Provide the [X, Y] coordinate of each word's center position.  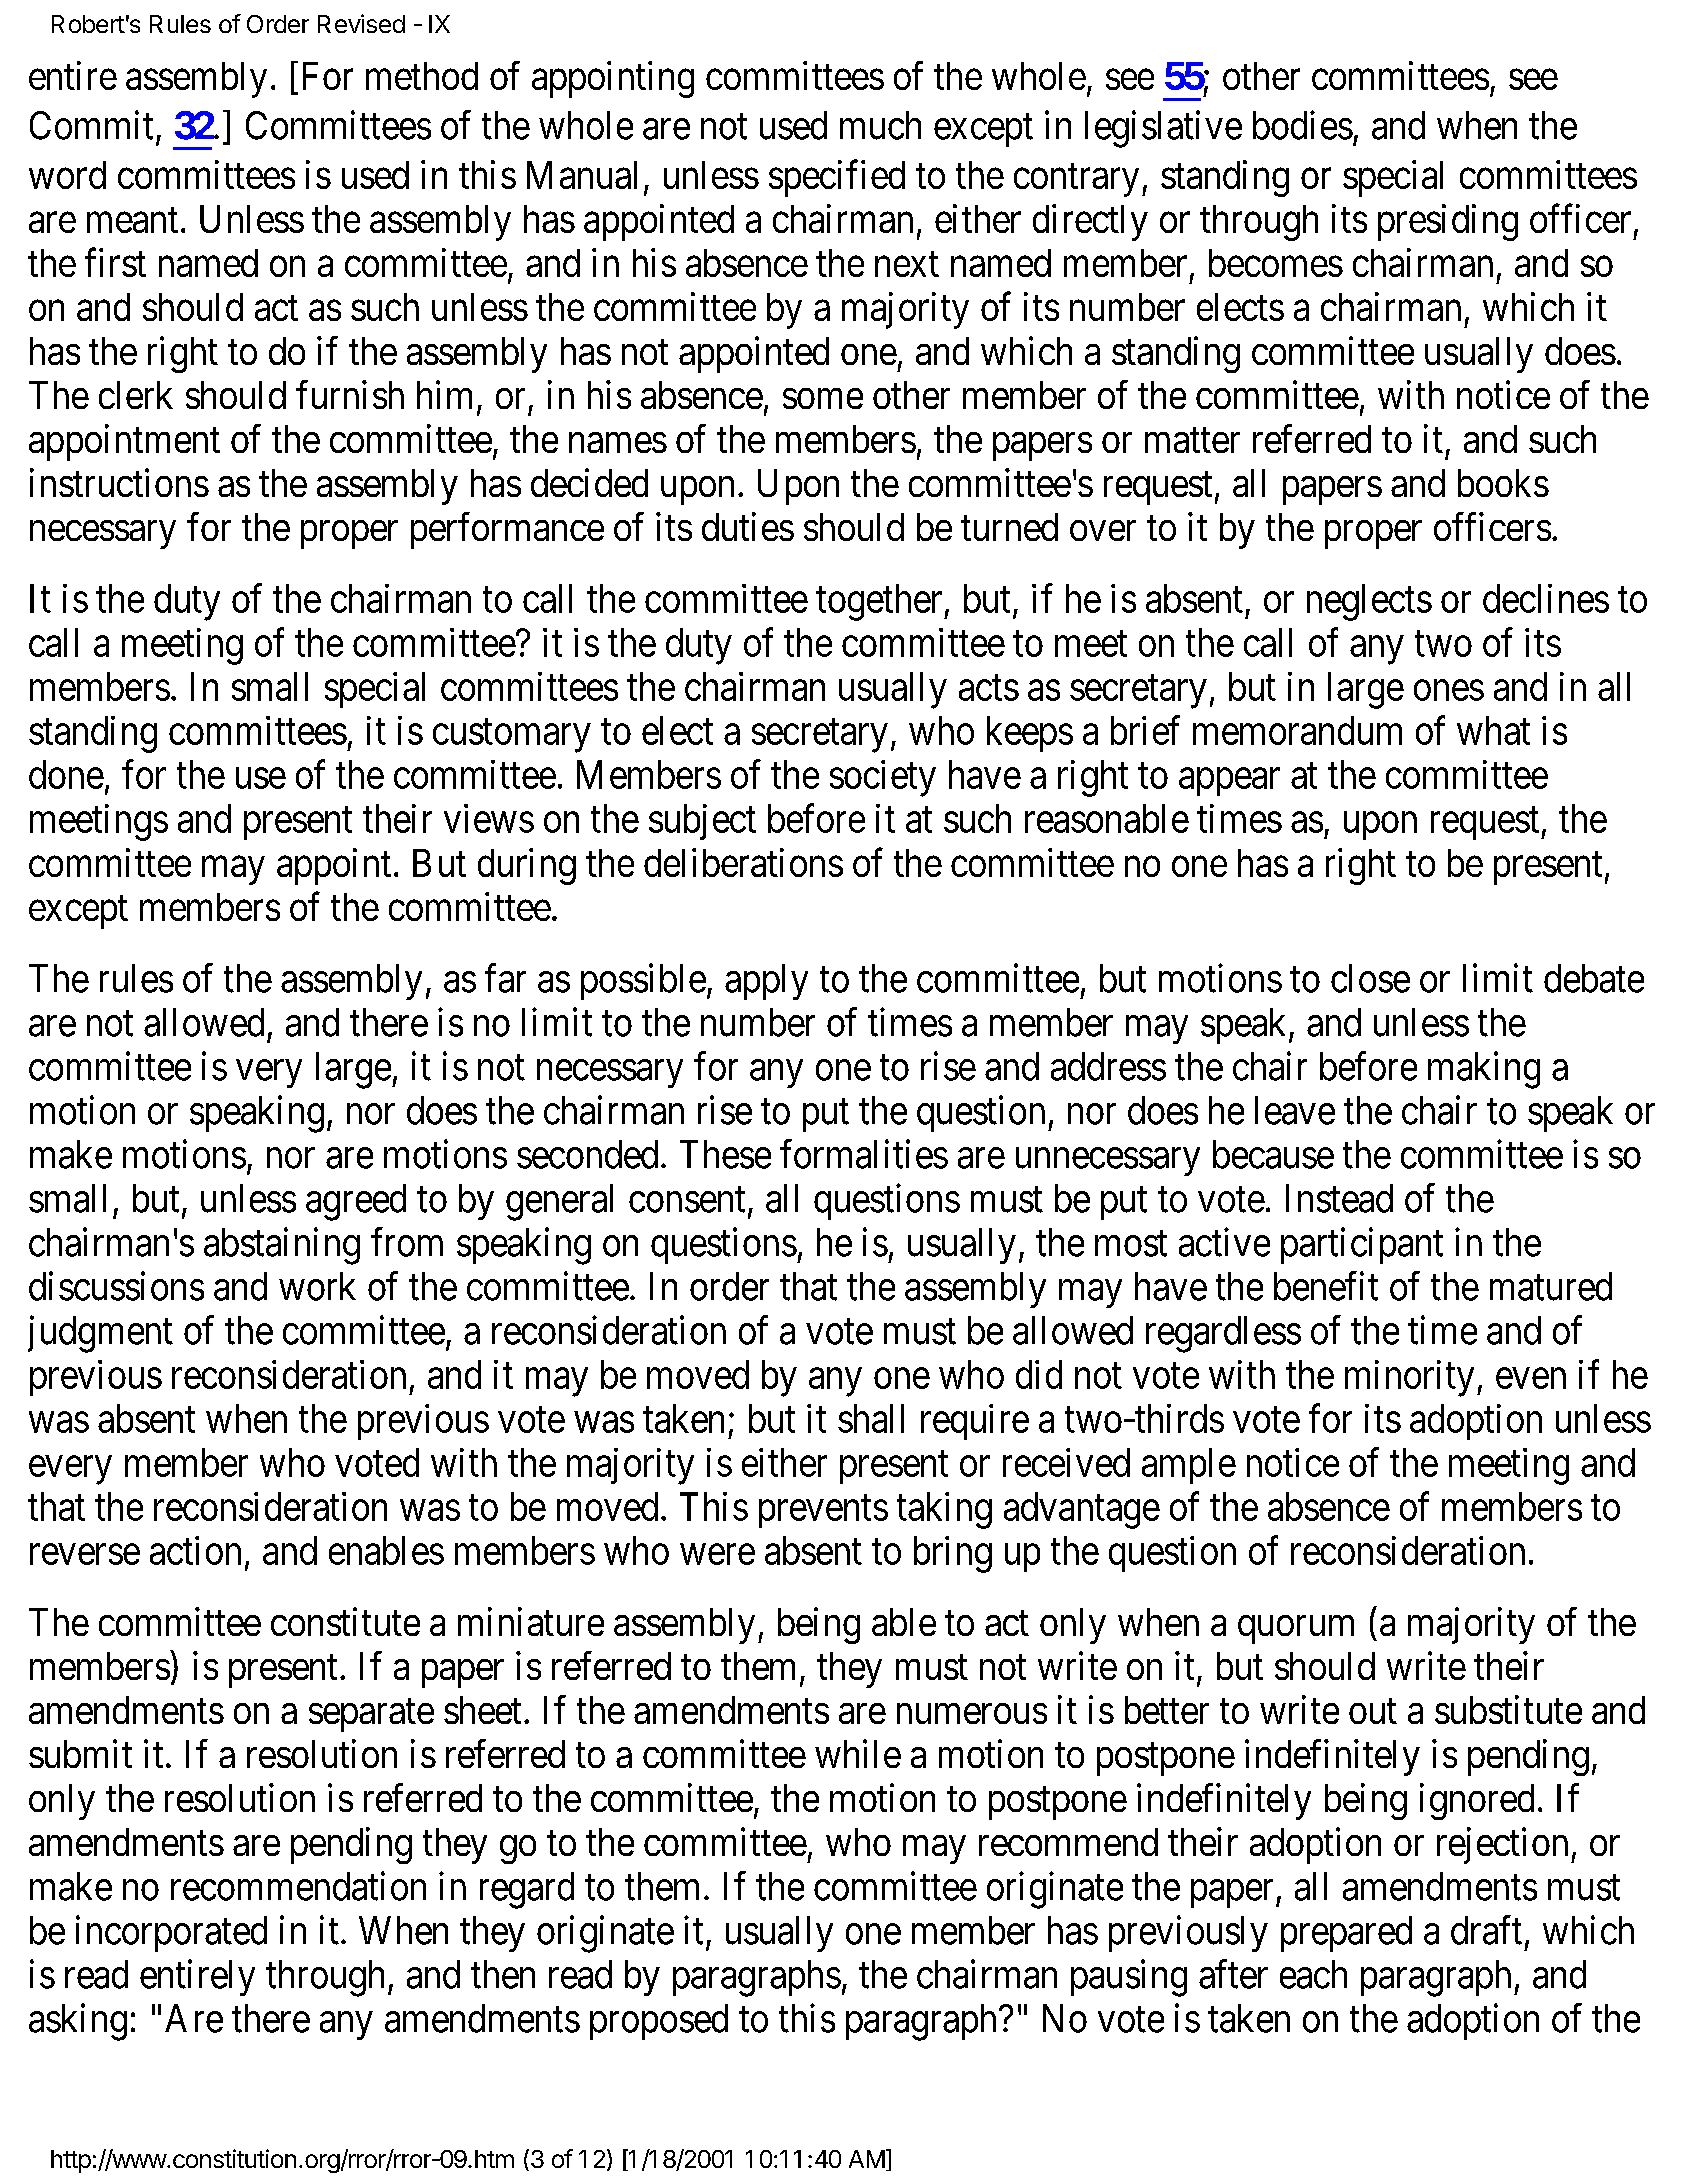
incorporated [171, 1933]
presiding [1448, 222]
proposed [659, 2022]
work [317, 1286]
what [1493, 730]
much [880, 125]
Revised [361, 23]
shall [871, 1418]
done [66, 774]
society [883, 778]
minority [1409, 1378]
